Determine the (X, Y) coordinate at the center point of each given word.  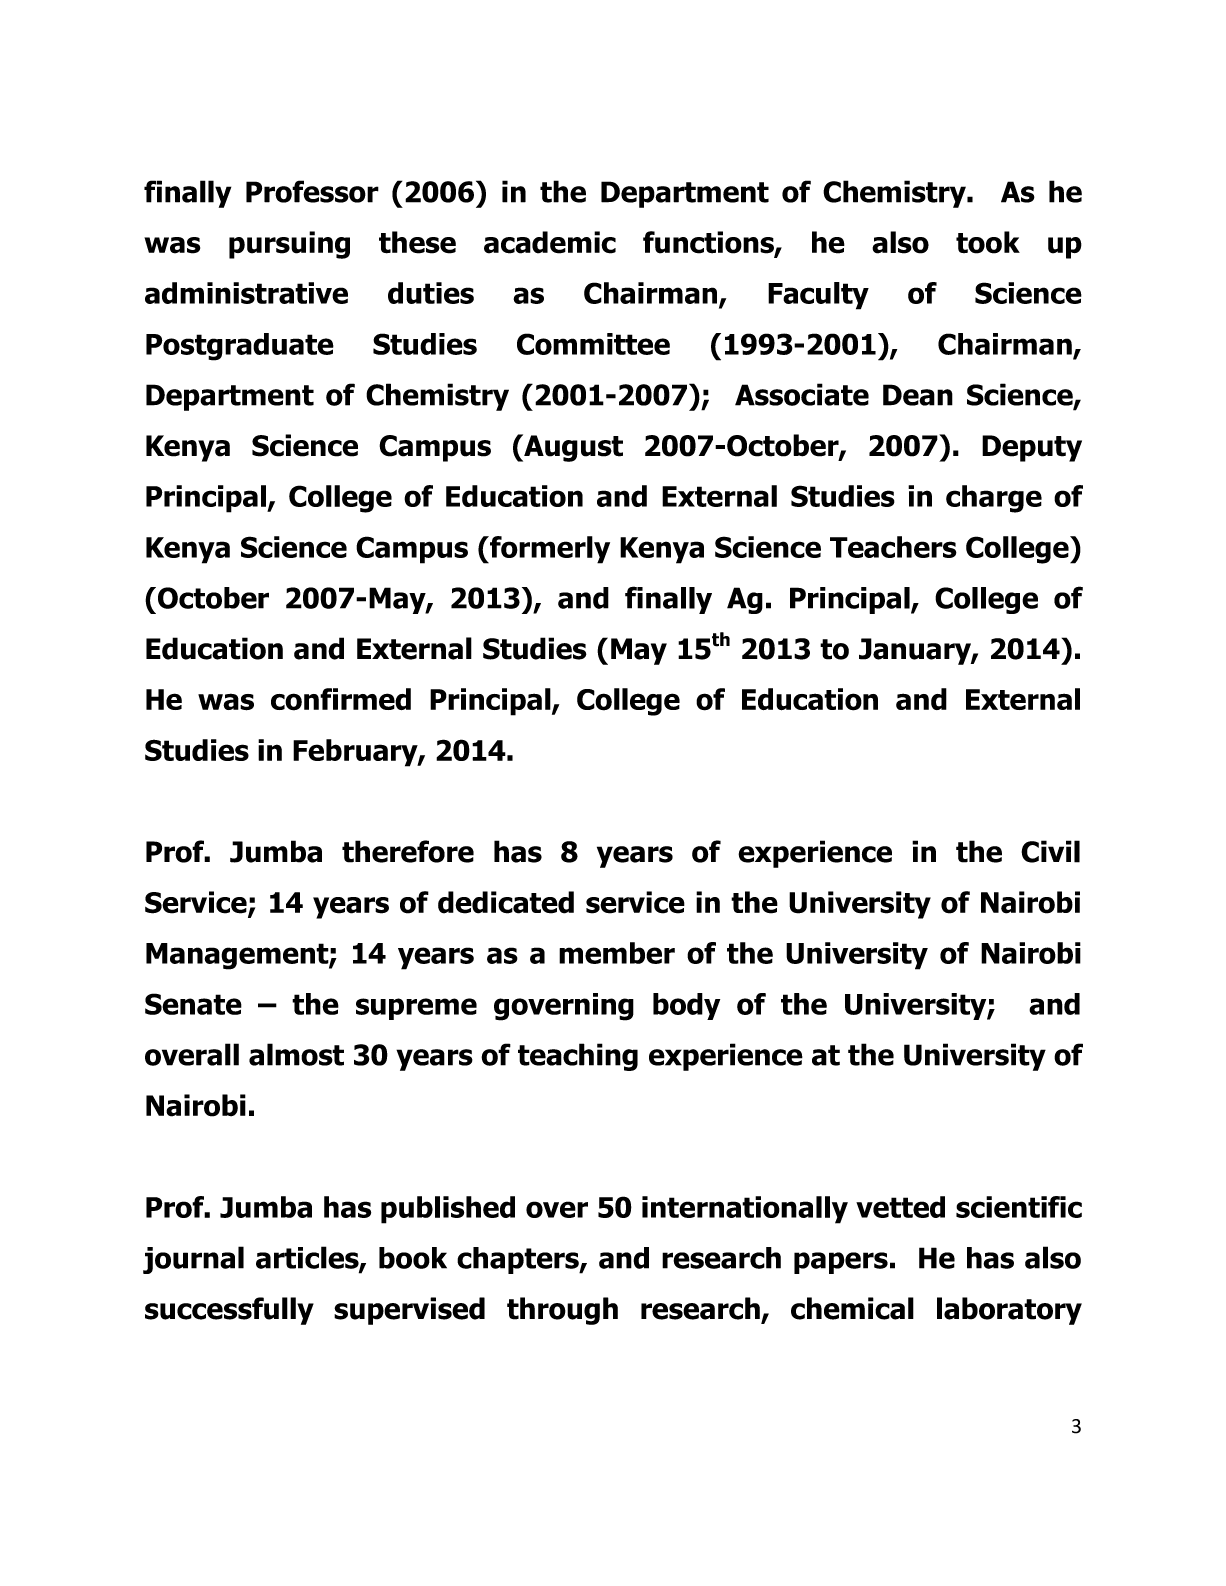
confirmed (341, 699)
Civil (1050, 851)
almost (296, 1054)
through (562, 1311)
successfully (229, 1311)
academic (550, 242)
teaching (578, 1057)
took (988, 242)
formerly (549, 550)
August (572, 448)
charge (994, 499)
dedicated (506, 902)
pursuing (289, 245)
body (686, 1006)
